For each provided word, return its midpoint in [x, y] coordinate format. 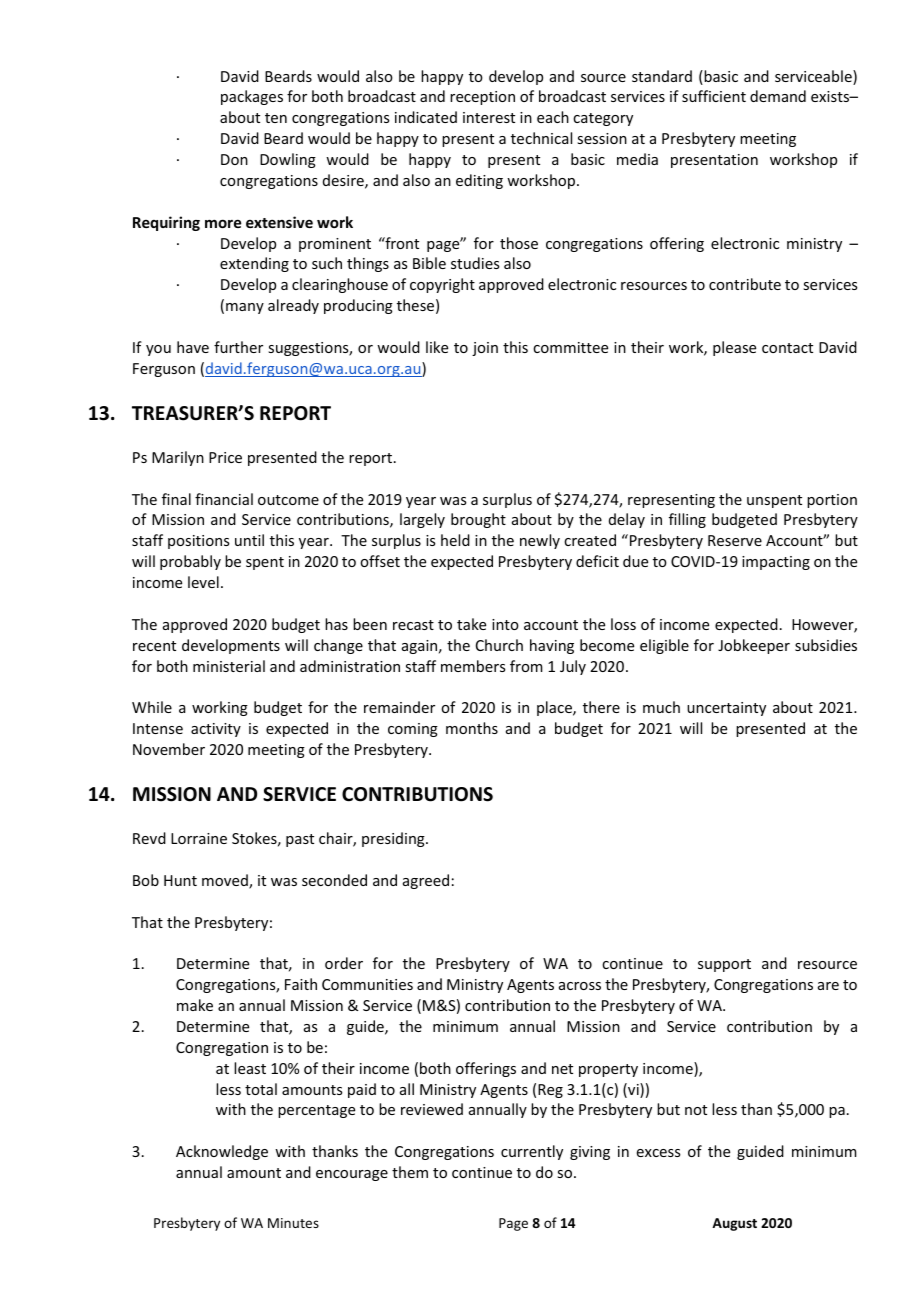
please [734, 348]
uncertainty [726, 709]
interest [489, 117]
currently [532, 1152]
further [238, 347]
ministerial [229, 666]
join [485, 349]
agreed [426, 881]
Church [499, 645]
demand [778, 96]
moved [226, 881]
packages [252, 97]
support [724, 965]
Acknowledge [222, 1152]
